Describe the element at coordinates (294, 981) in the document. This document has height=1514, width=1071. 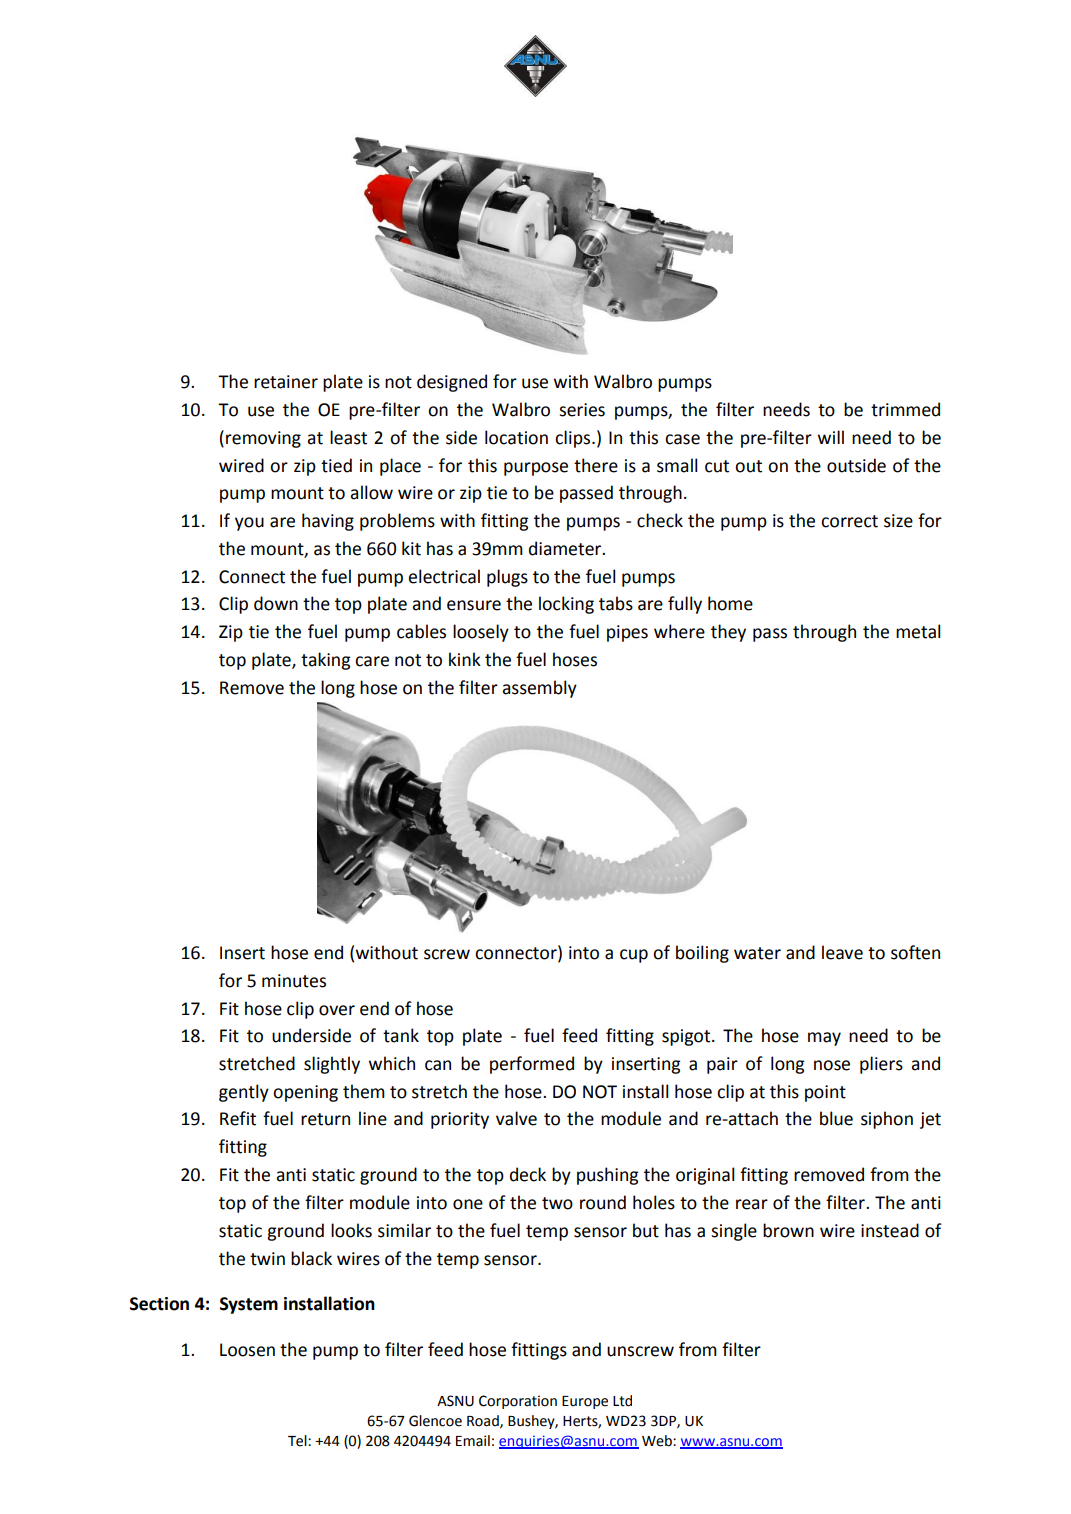
I see `minutes` at that location.
